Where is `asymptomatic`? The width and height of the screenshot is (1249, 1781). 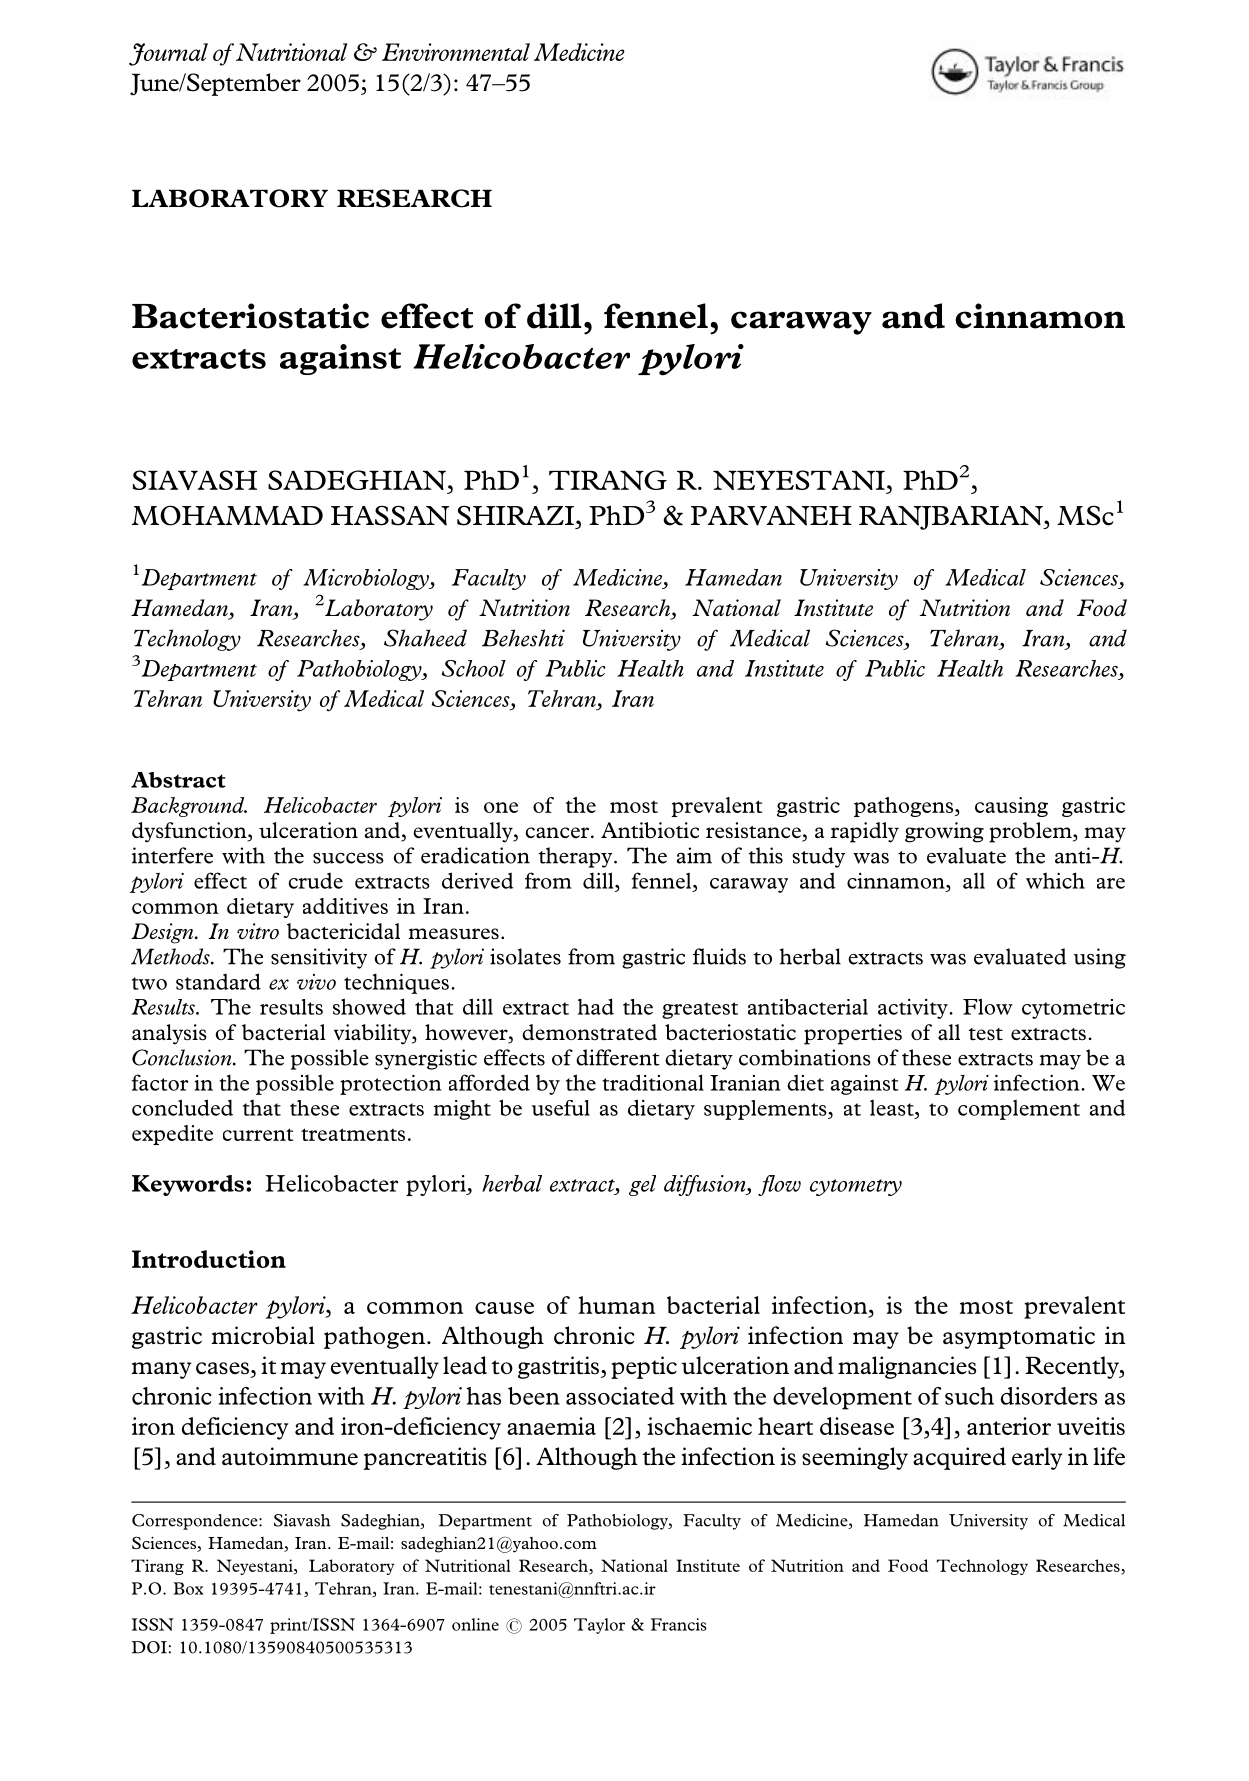 asymptomatic is located at coordinates (1019, 1337).
